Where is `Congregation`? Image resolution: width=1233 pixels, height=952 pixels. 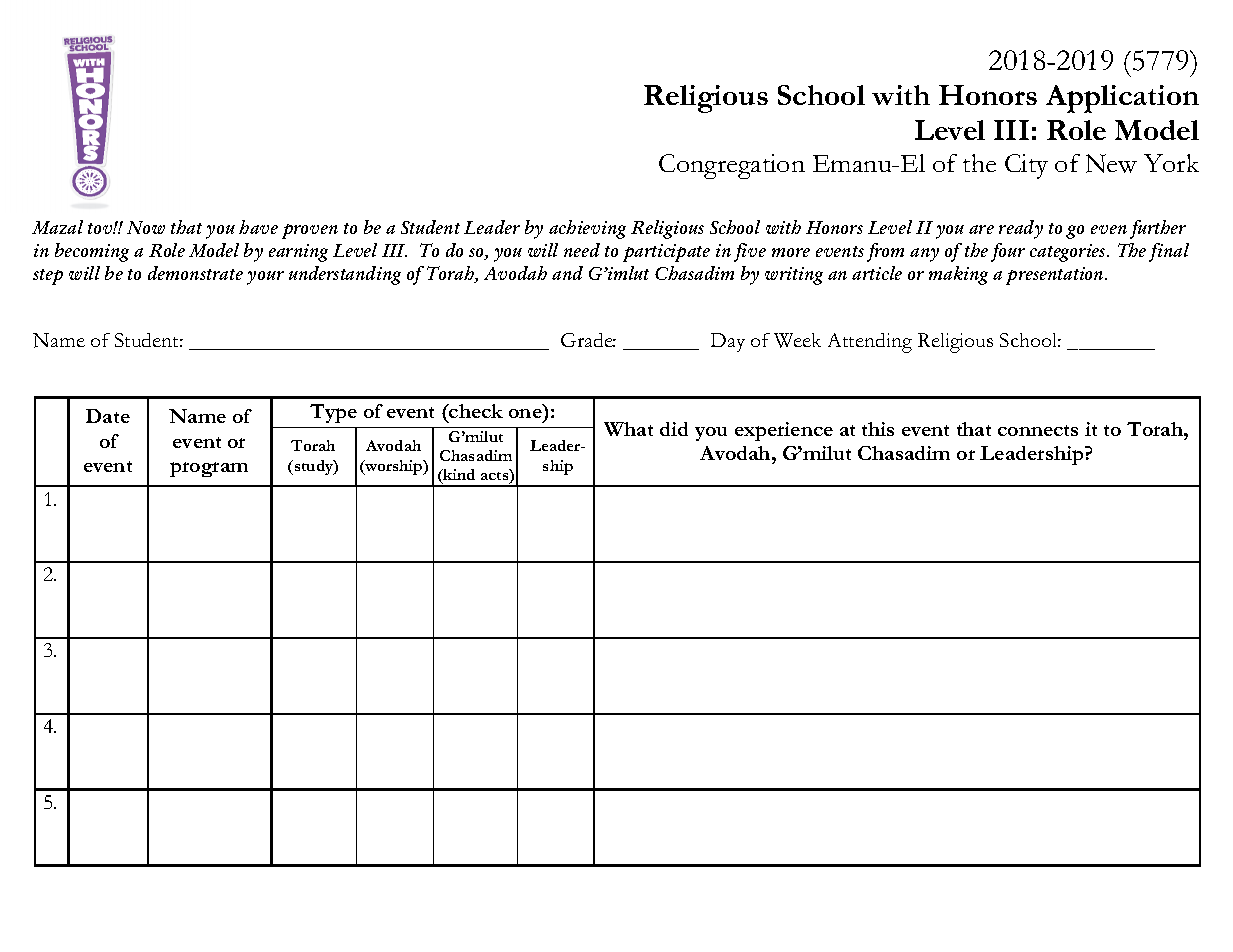 Congregation is located at coordinates (732, 166).
